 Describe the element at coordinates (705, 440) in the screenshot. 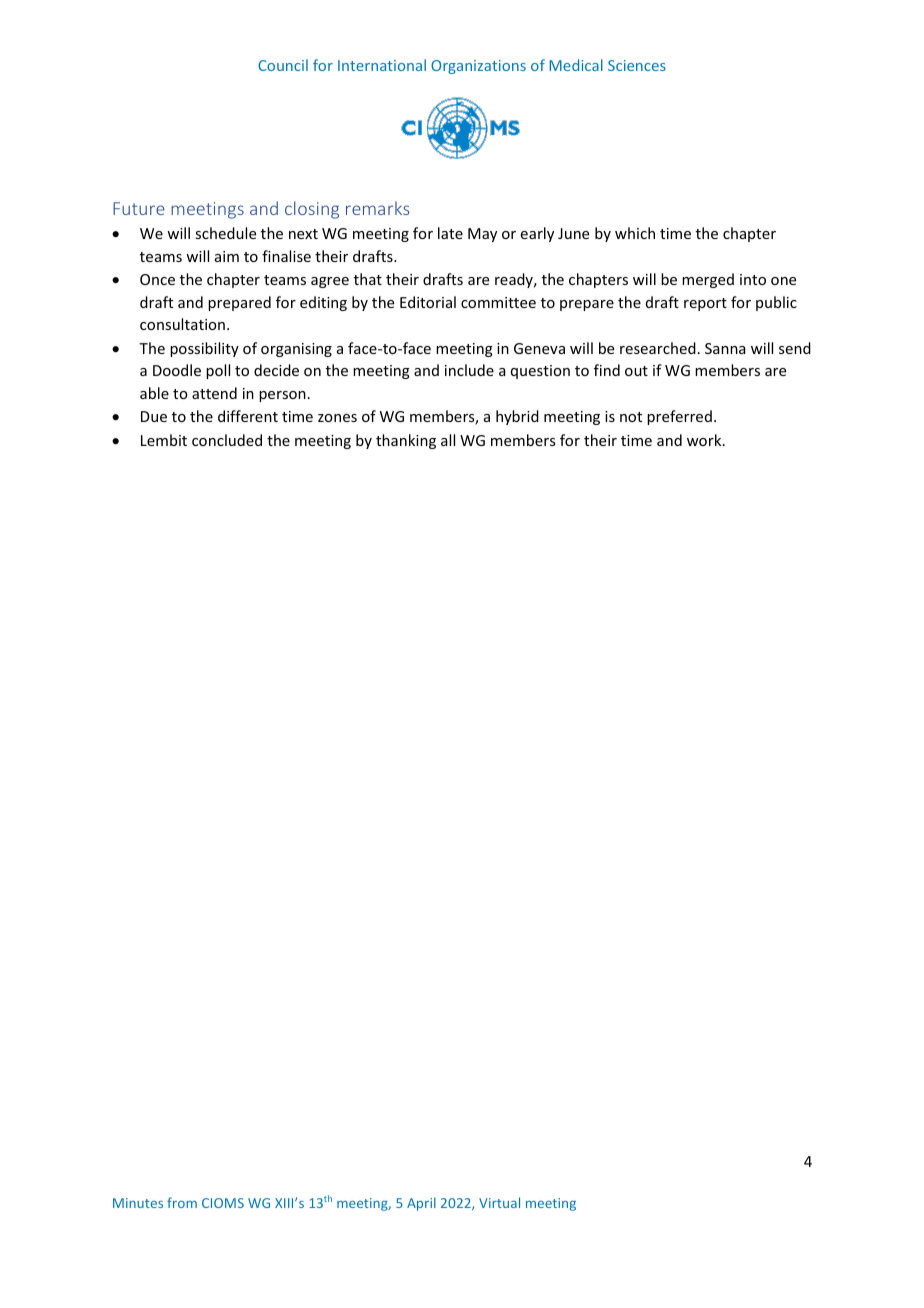

I see `work` at that location.
